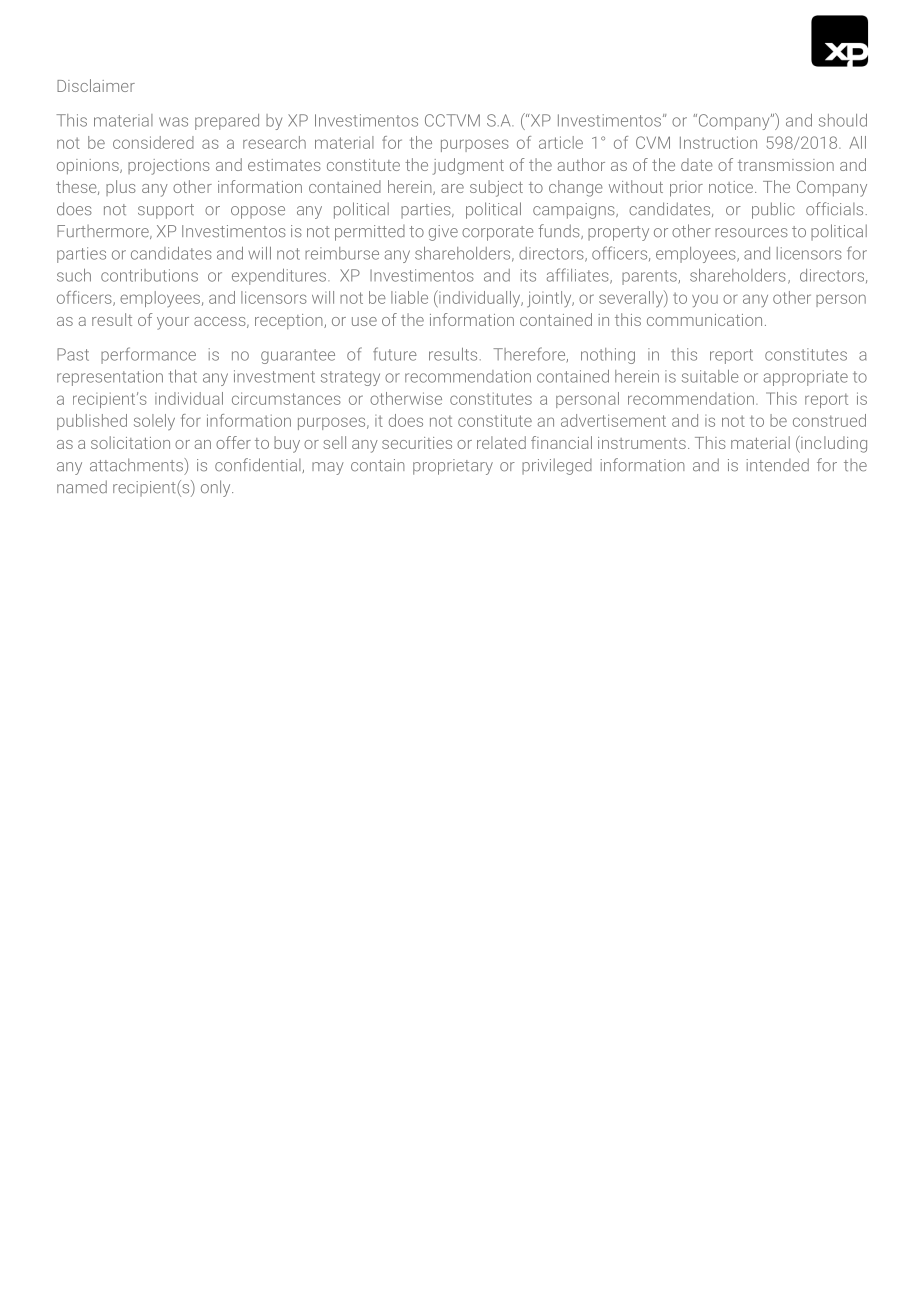  What do you see at coordinates (561, 142) in the screenshot?
I see `article` at bounding box center [561, 142].
